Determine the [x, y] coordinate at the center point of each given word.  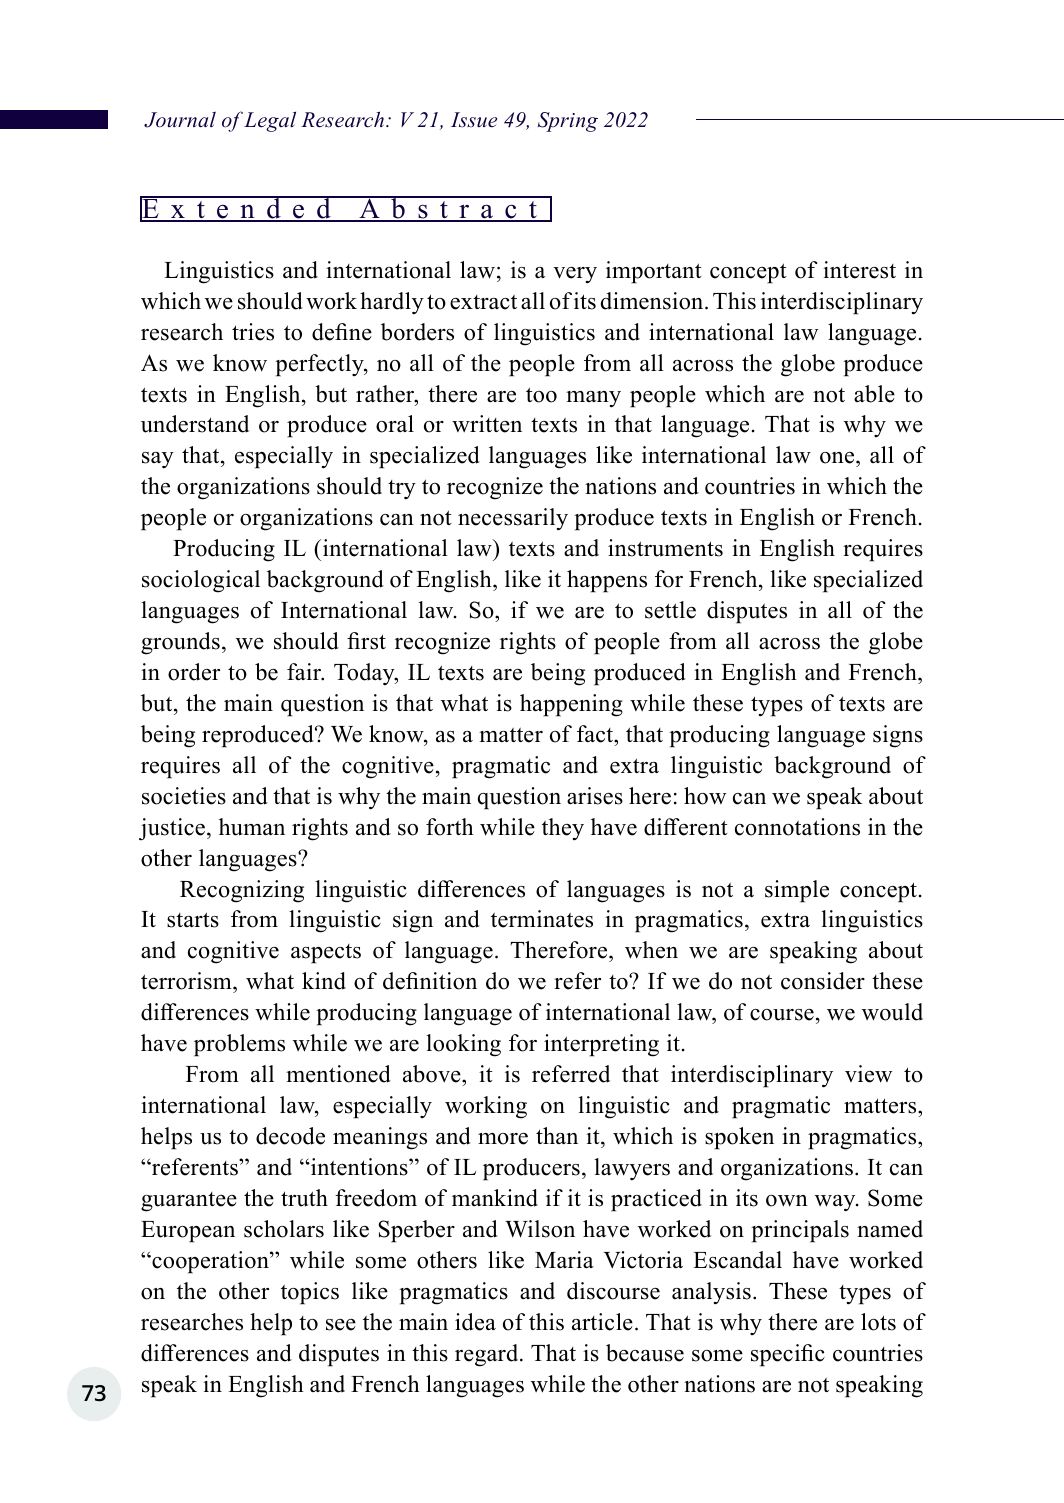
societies [184, 796]
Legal [270, 122]
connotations [797, 827]
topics [310, 1293]
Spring [568, 122]
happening [571, 705]
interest [859, 270]
